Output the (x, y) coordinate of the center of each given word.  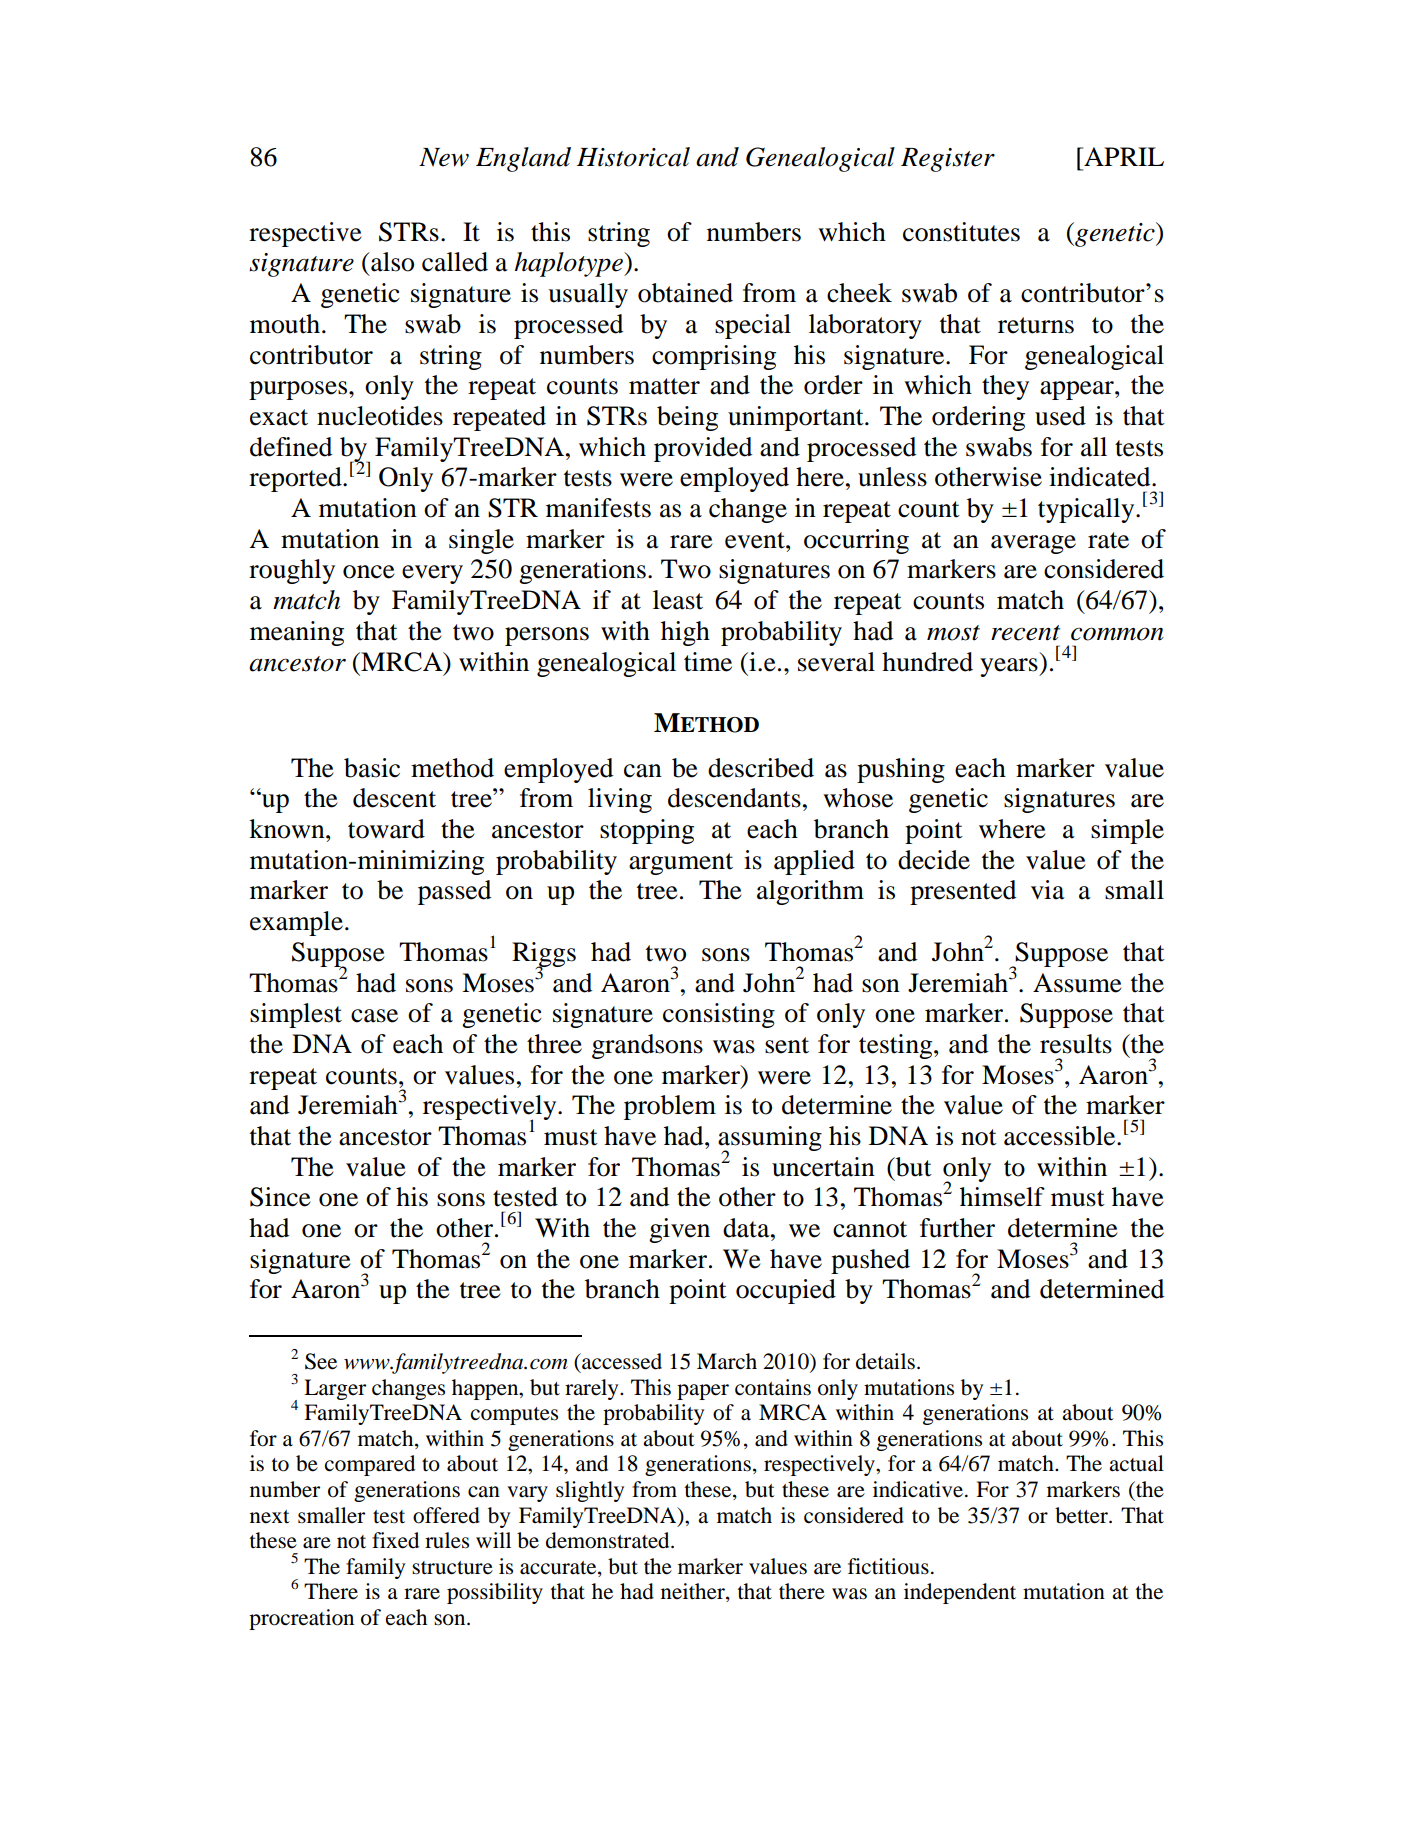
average (1033, 544)
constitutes (961, 232)
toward (386, 829)
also (391, 262)
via (1048, 890)
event (756, 540)
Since (280, 1197)
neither (694, 1592)
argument (681, 864)
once (368, 572)
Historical (633, 157)
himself (1002, 1197)
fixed (395, 1540)
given (679, 1230)
